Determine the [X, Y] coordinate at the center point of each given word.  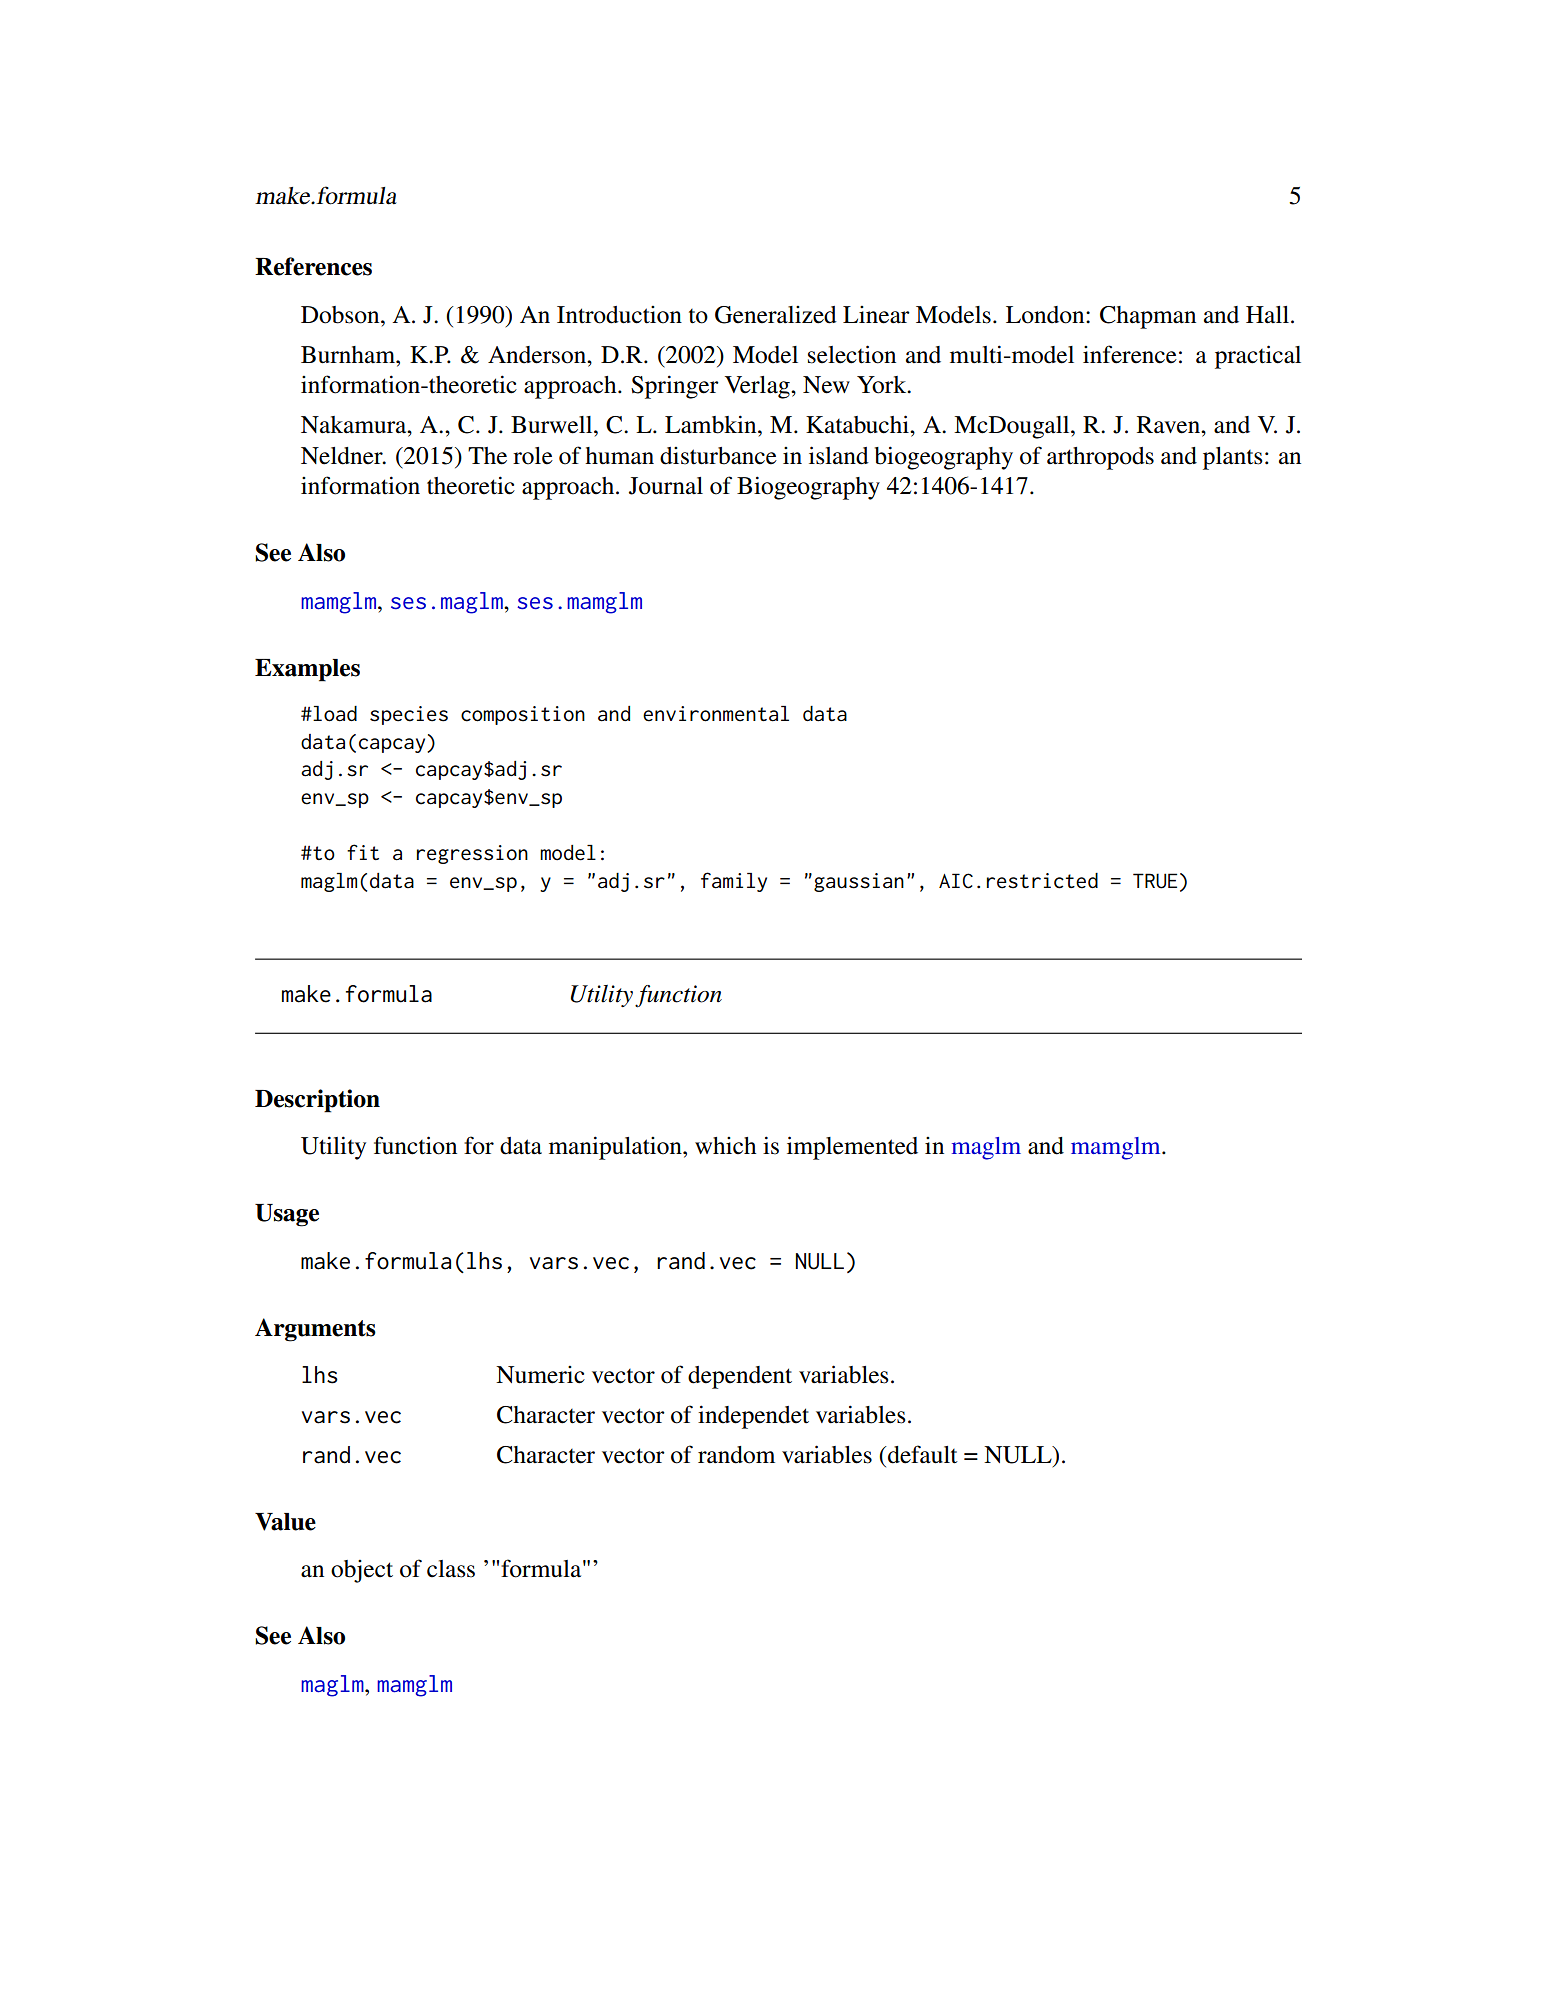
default [922, 1454]
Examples [307, 670]
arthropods [1100, 458]
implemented [852, 1148]
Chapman [1148, 317]
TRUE [1155, 881]
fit [363, 852]
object [362, 1571]
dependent [740, 1377]
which [725, 1146]
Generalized [776, 315]
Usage [287, 1215]
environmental [716, 714]
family [734, 882]
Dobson [341, 315]
